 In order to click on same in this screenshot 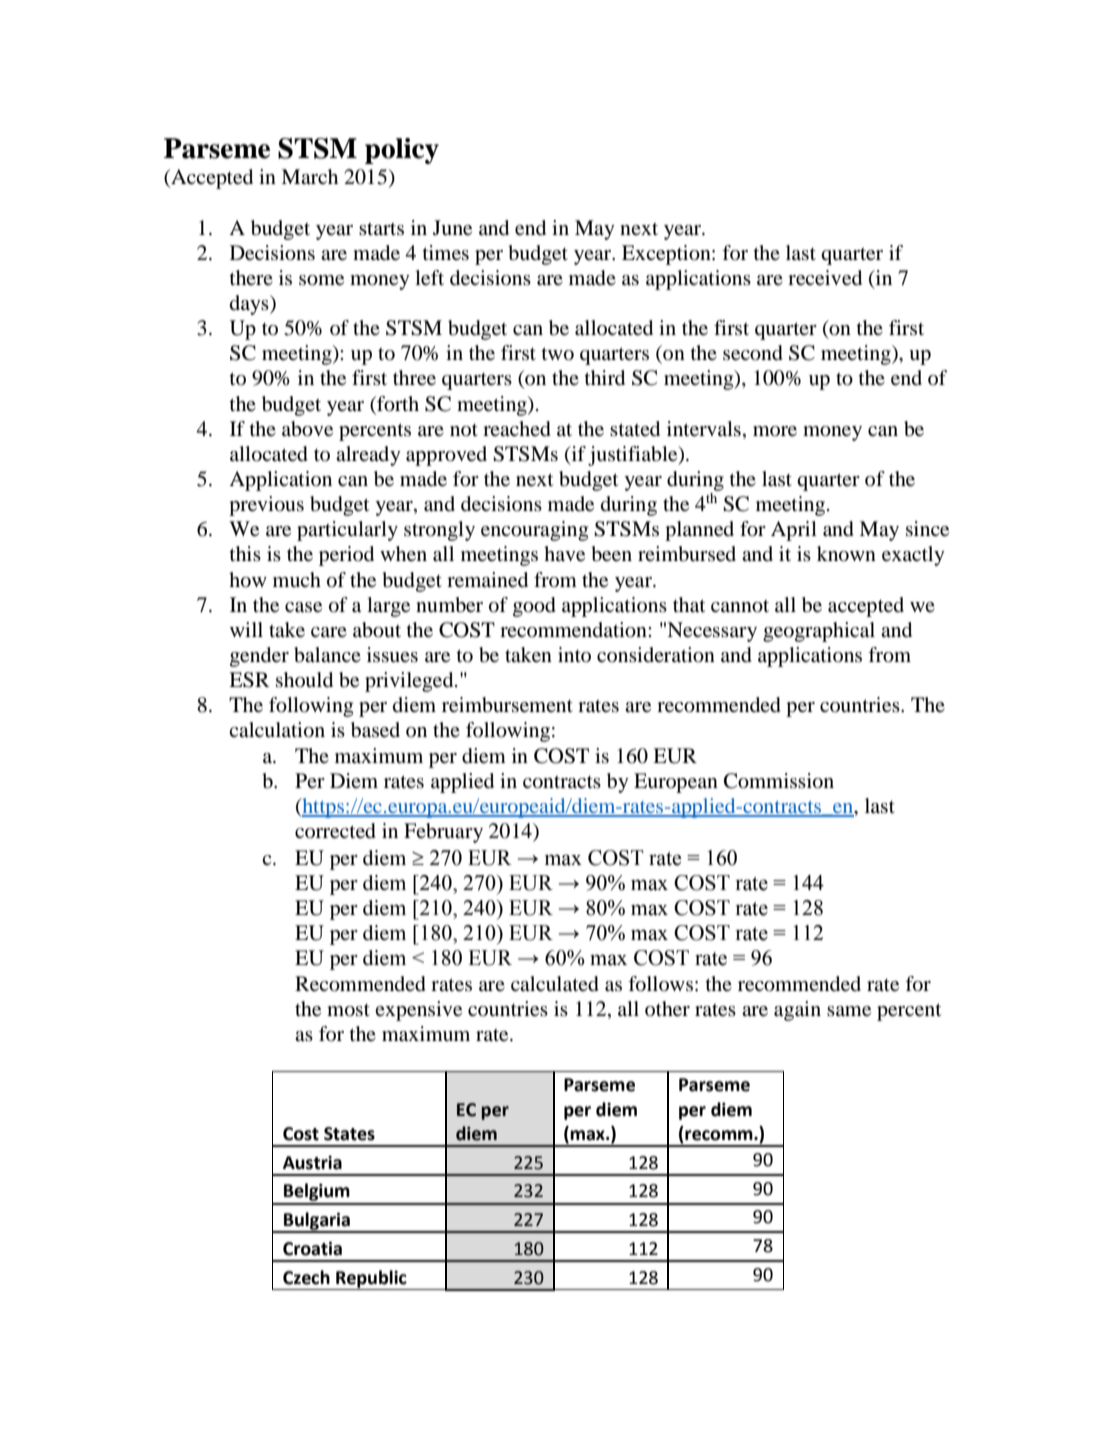, I will do `click(849, 1011)`.
